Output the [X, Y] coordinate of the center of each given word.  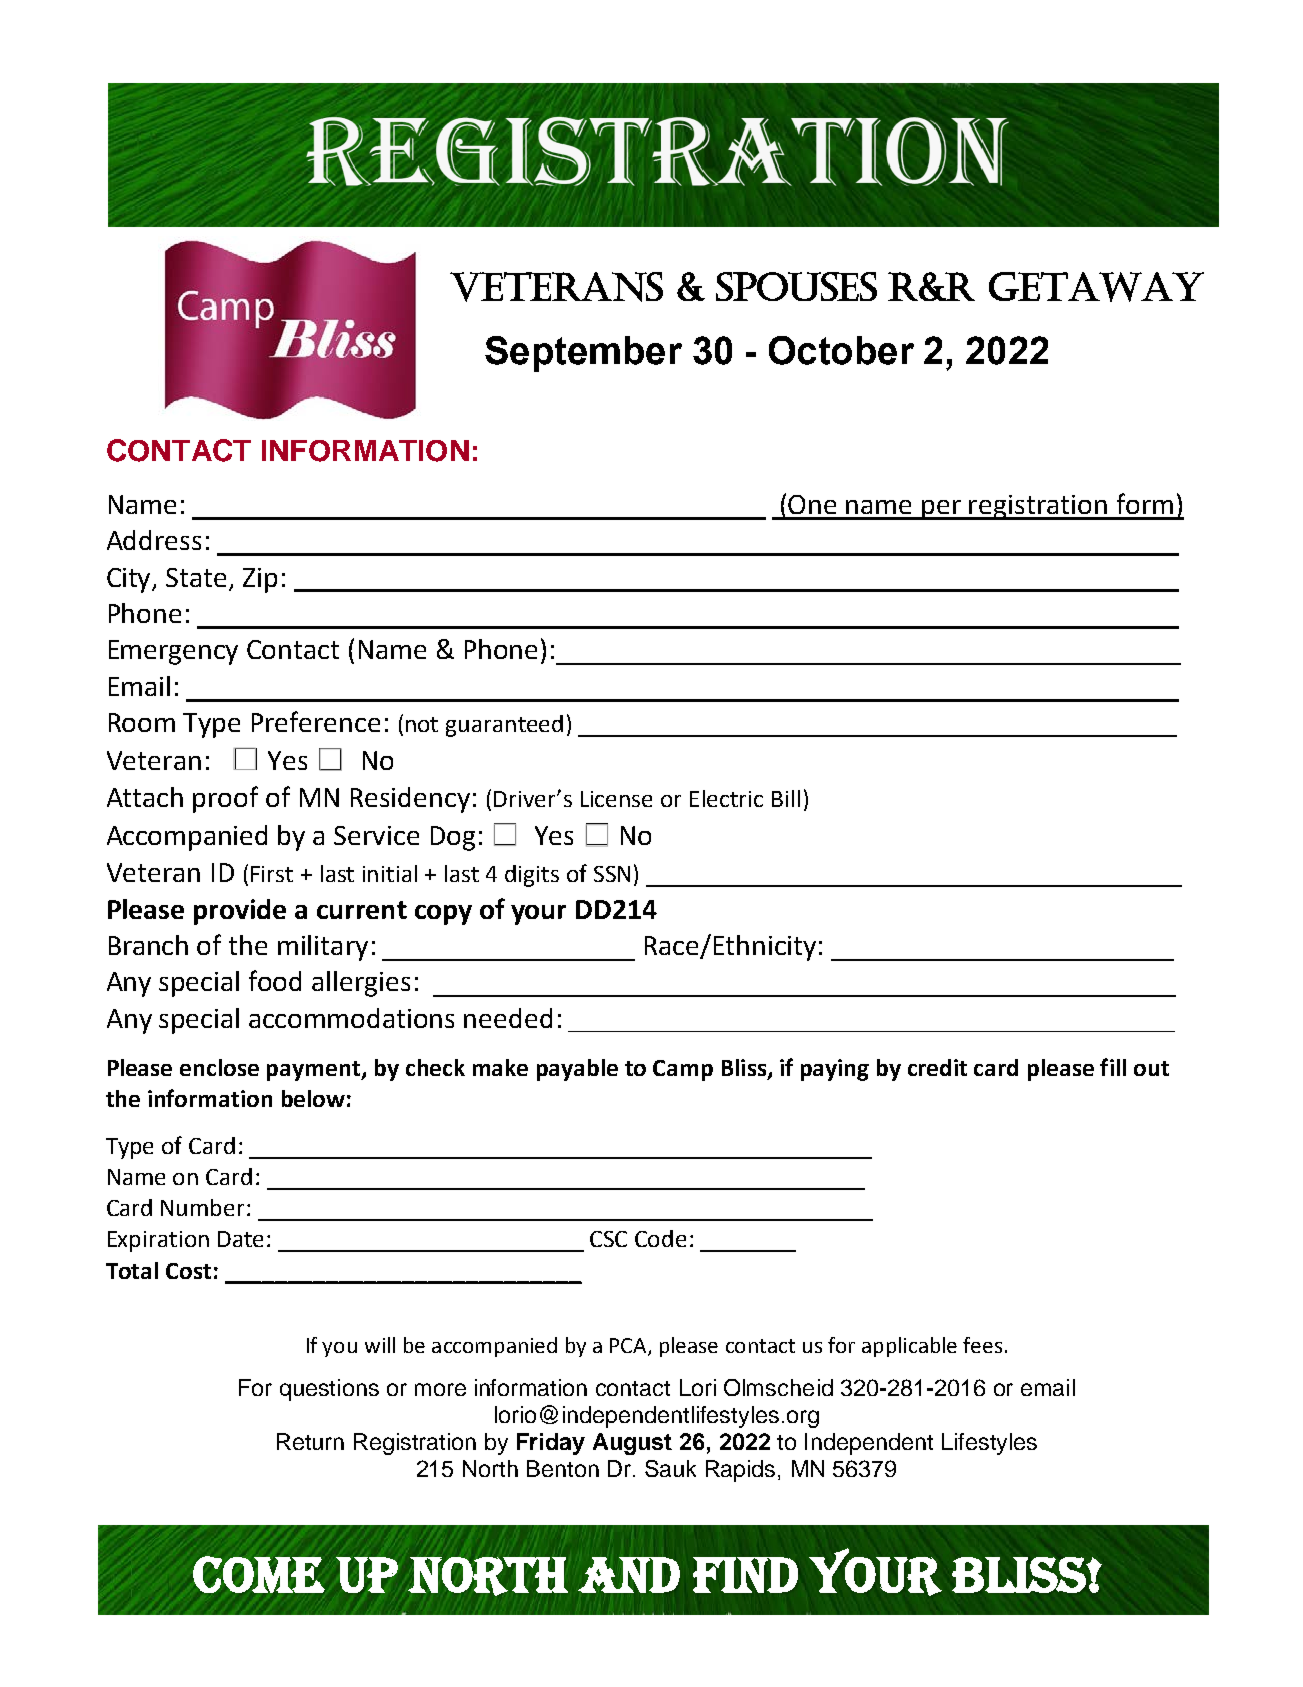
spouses [796, 286]
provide [240, 912]
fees [982, 1345]
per [942, 510]
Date [240, 1239]
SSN [612, 874]
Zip [260, 580]
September [583, 354]
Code [660, 1238]
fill [1113, 1067]
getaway [1096, 287]
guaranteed [504, 726]
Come [259, 1574]
